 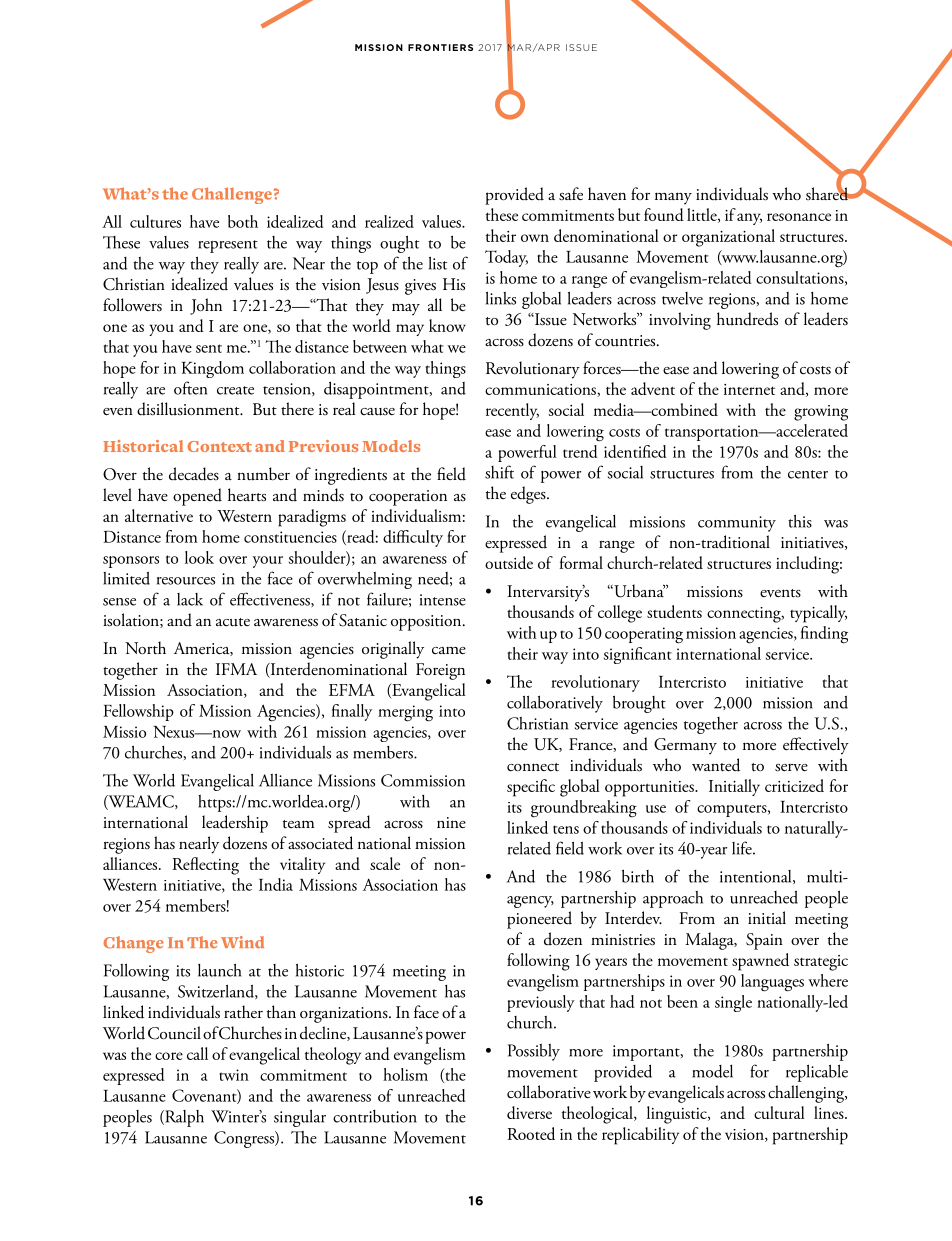 What do you see at coordinates (529, 495) in the screenshot?
I see `edges` at bounding box center [529, 495].
